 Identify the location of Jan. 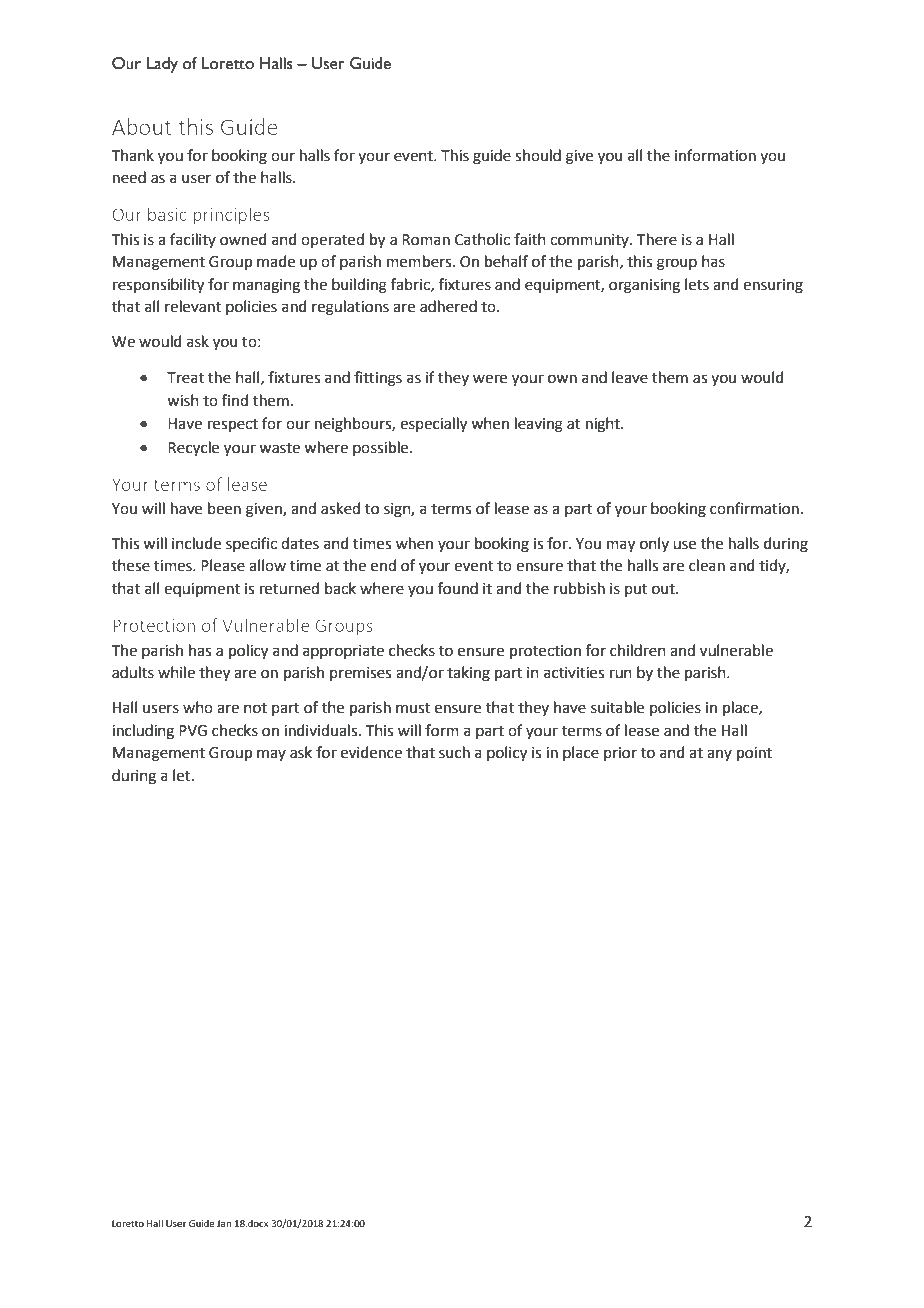
(224, 1223).
